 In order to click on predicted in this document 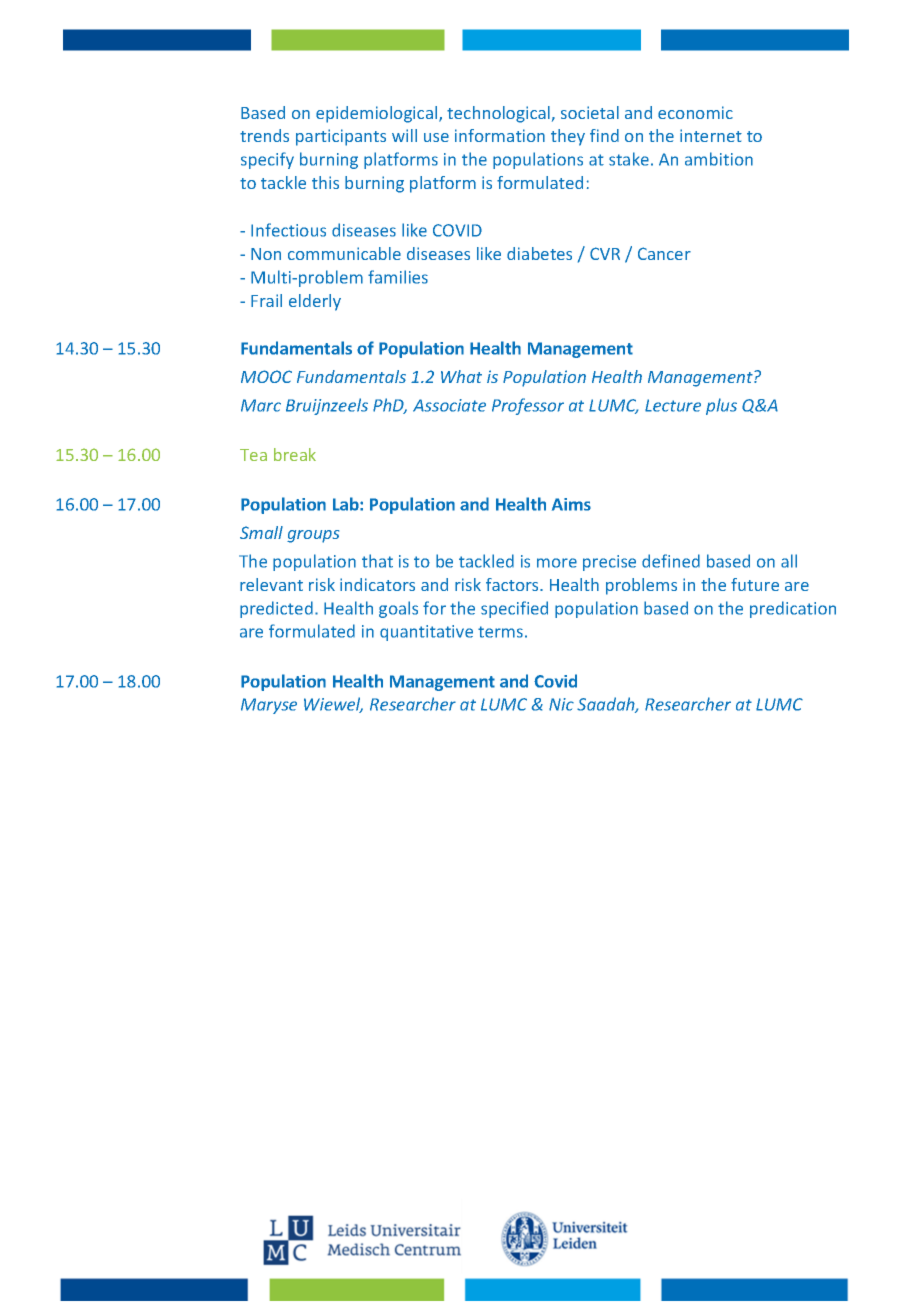, I will do `click(276, 609)`.
